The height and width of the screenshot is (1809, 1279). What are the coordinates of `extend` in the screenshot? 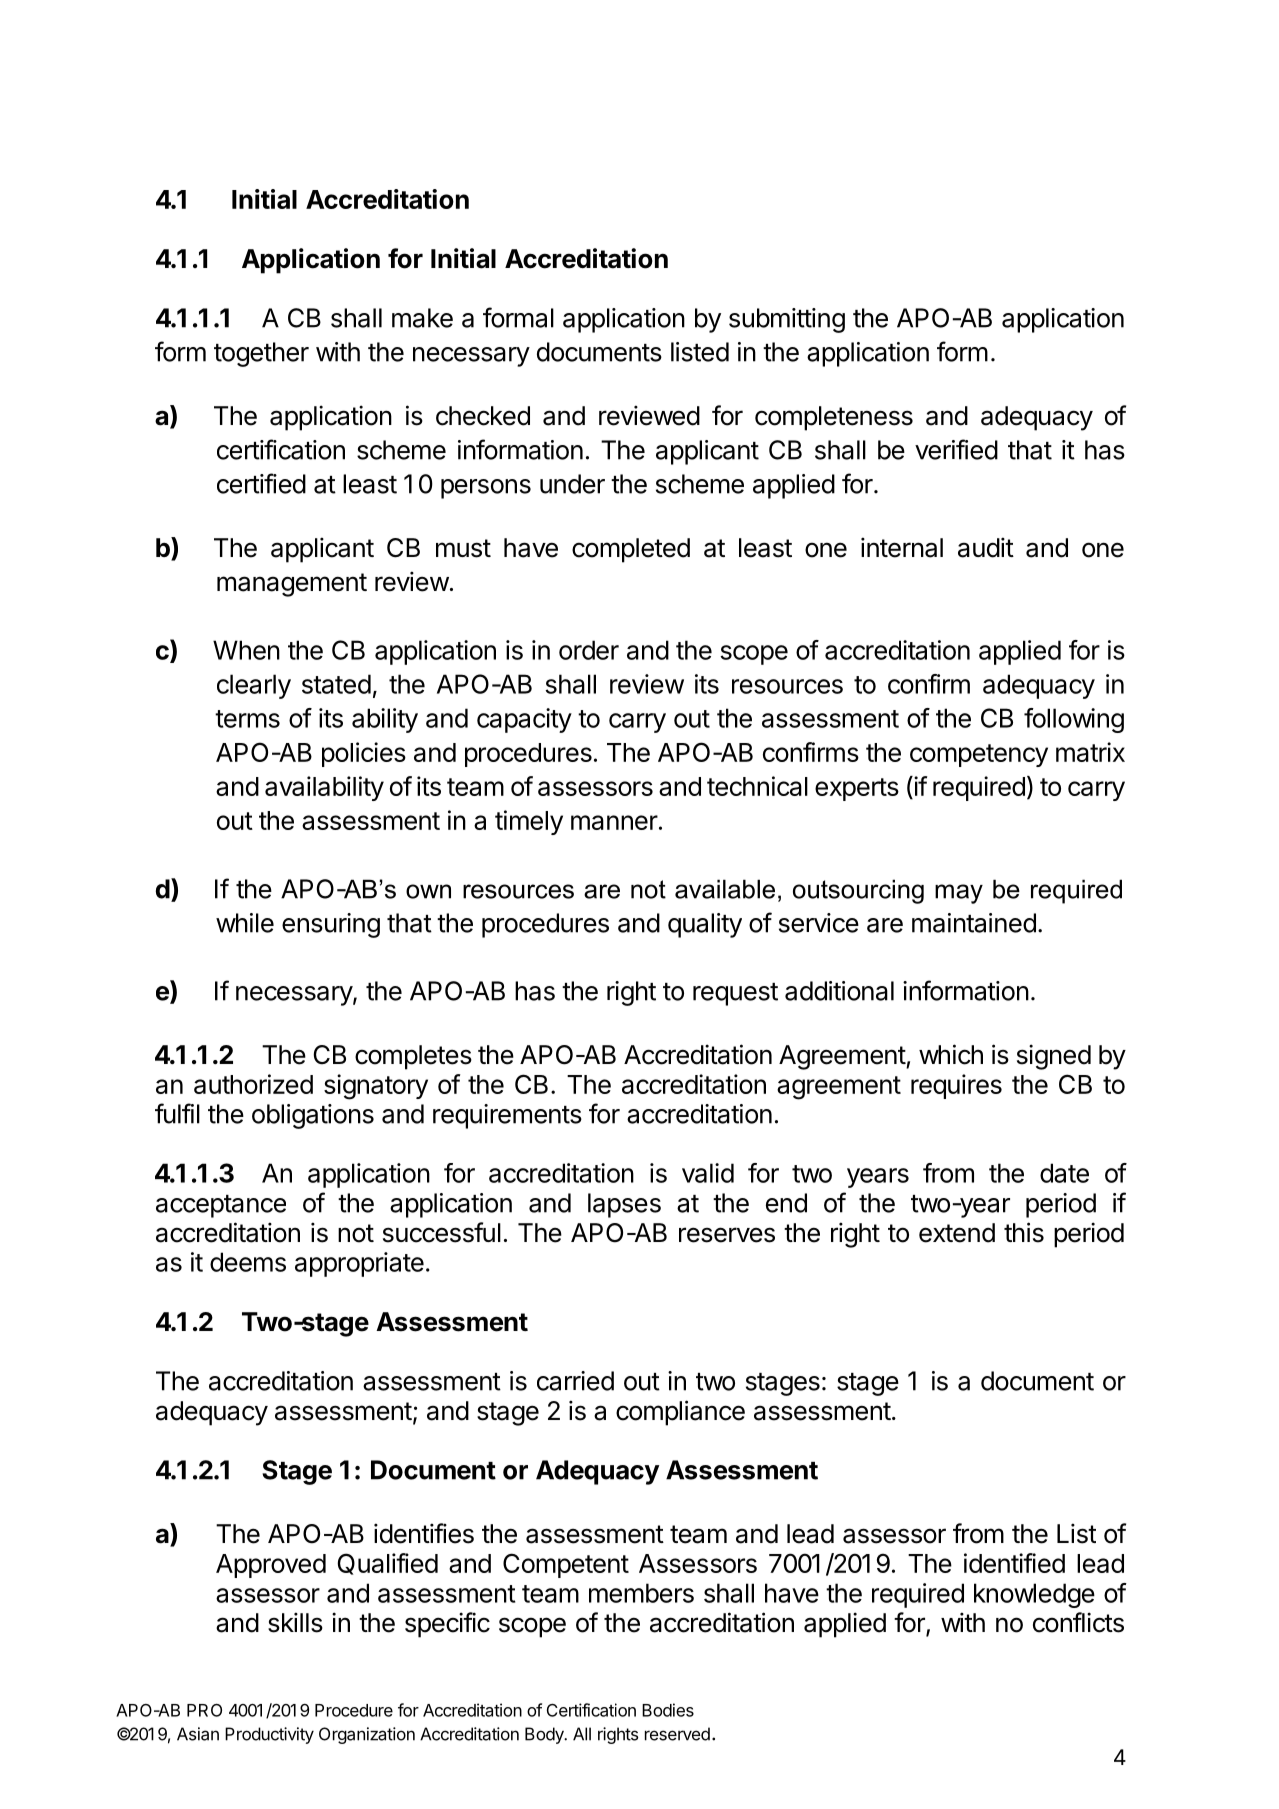 It's located at (957, 1233).
